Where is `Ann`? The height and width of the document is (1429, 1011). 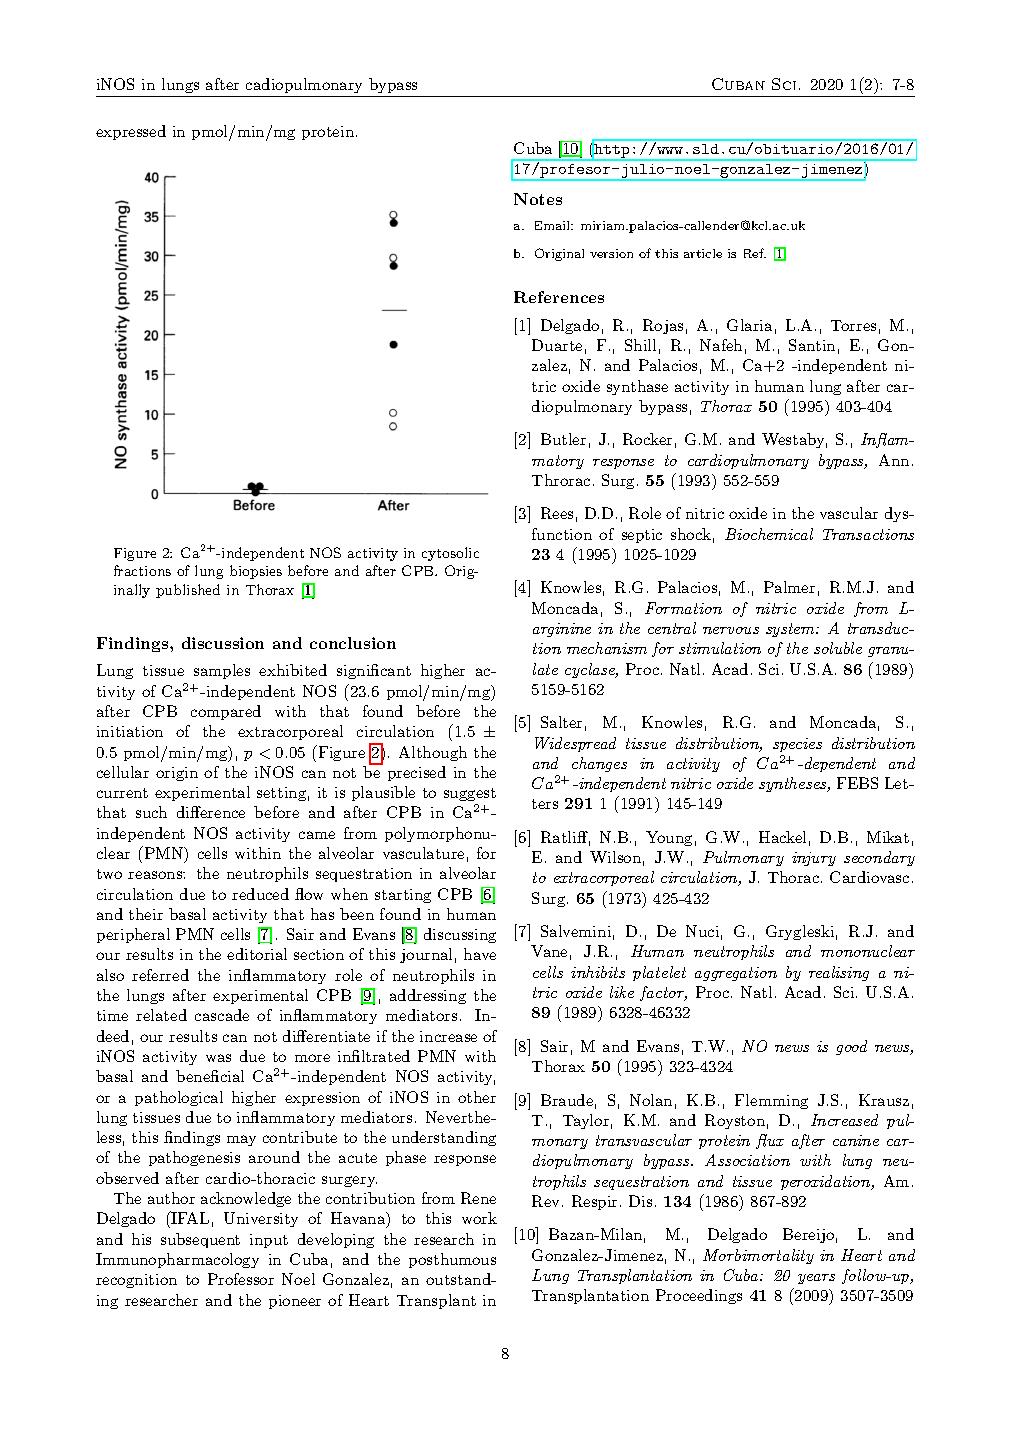 Ann is located at coordinates (894, 460).
